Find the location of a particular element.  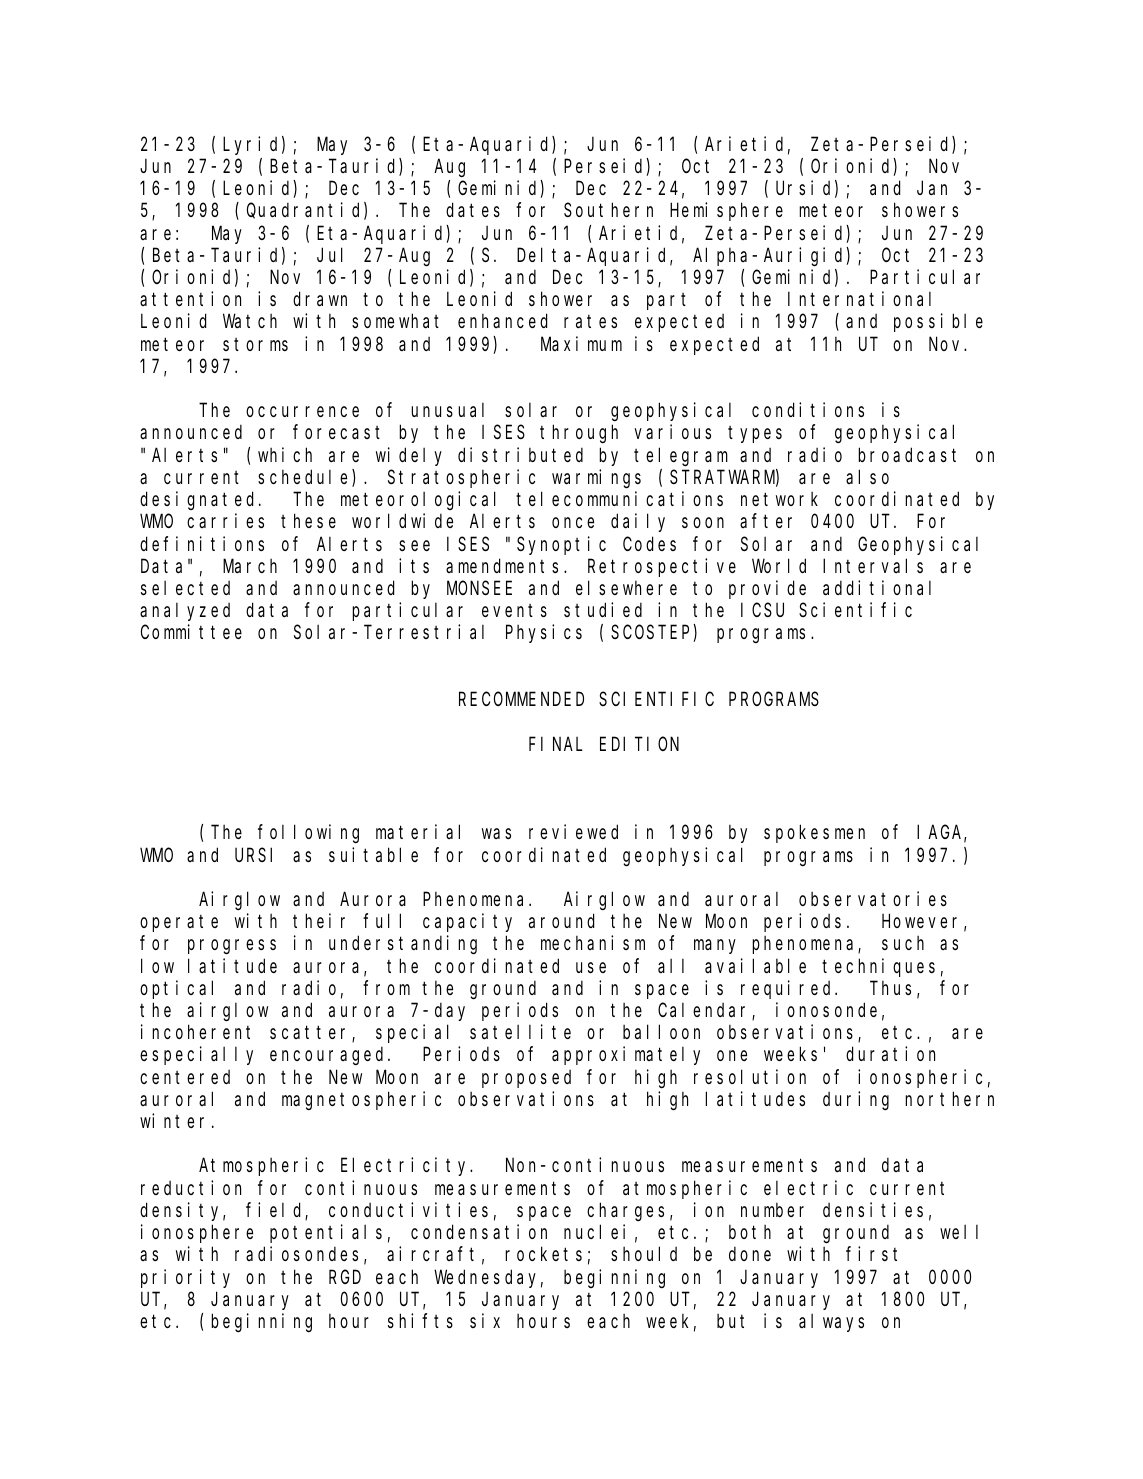

RECOMMENDED is located at coordinates (521, 699).
